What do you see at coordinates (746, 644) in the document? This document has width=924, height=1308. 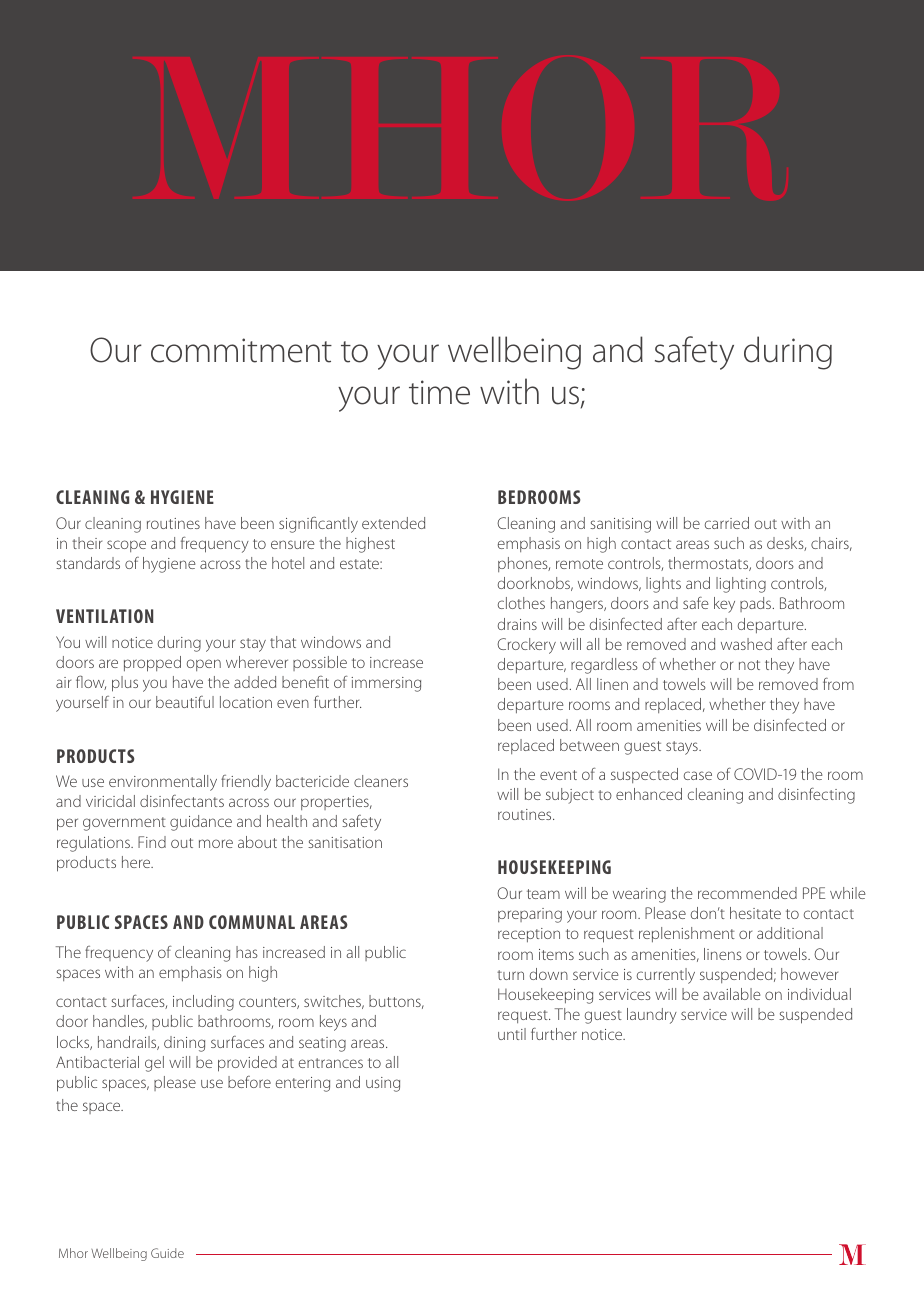 I see `washed` at bounding box center [746, 644].
